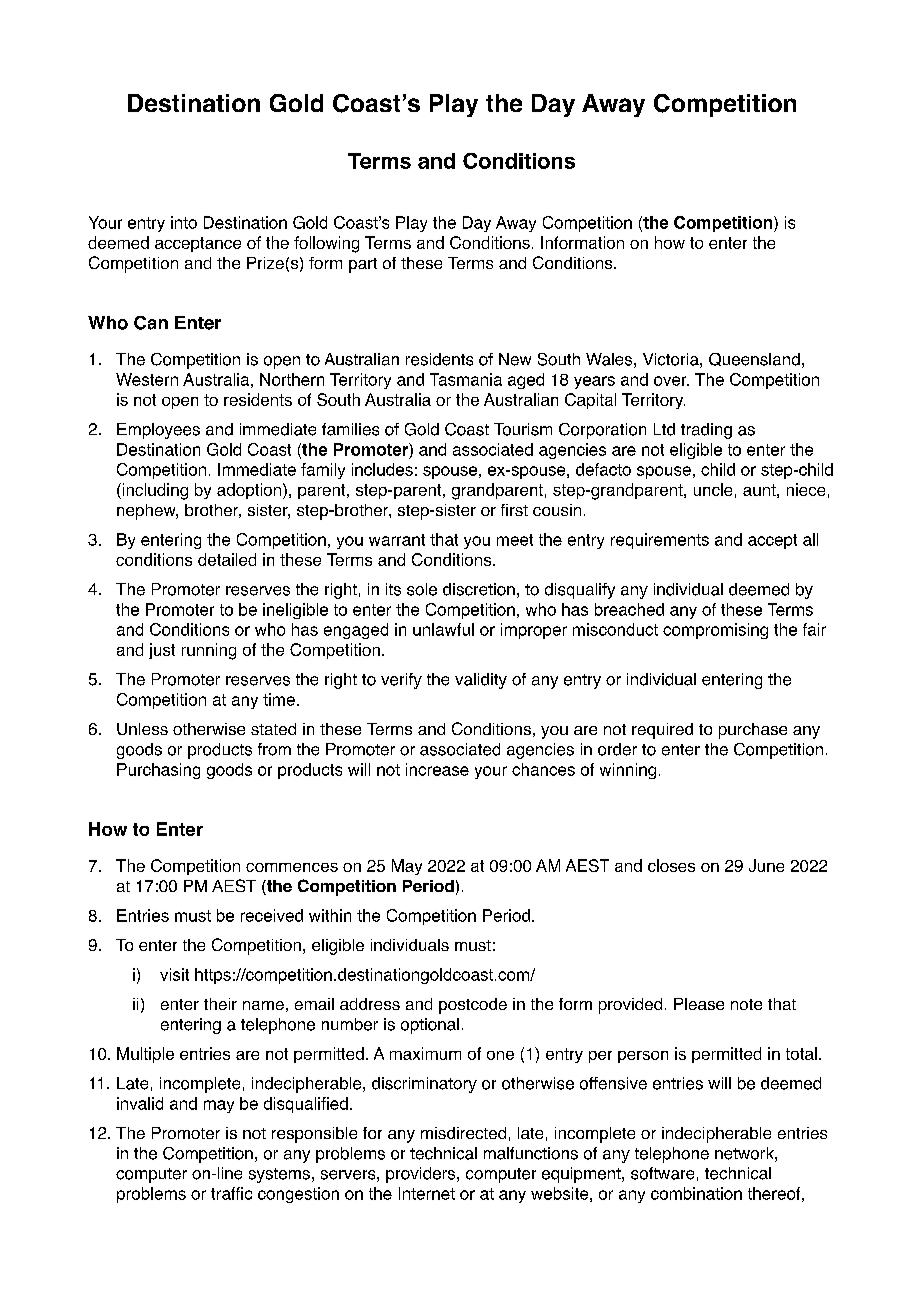 The height and width of the screenshot is (1308, 924). I want to click on systems, so click(279, 1175).
